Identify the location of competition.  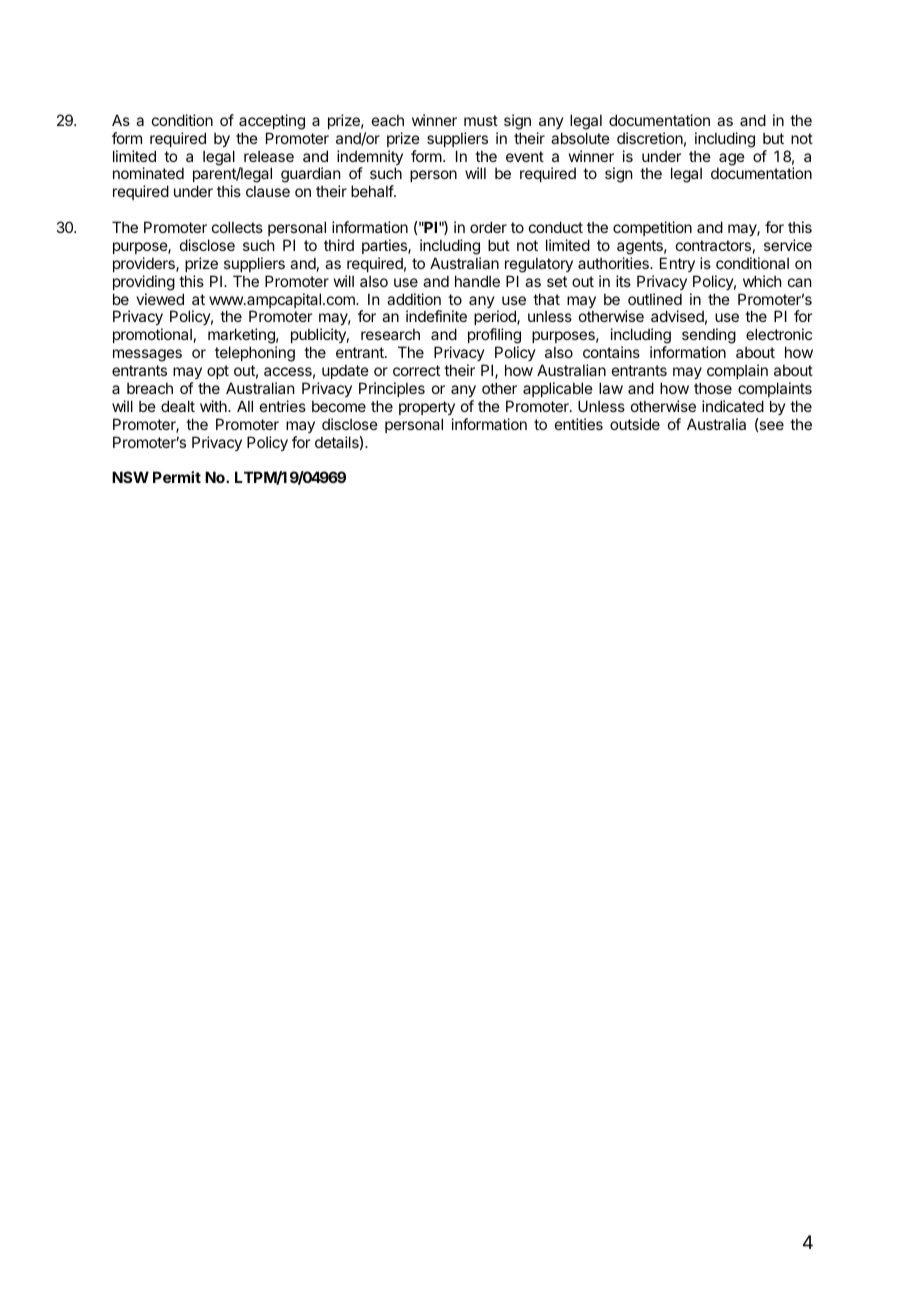
(652, 228).
